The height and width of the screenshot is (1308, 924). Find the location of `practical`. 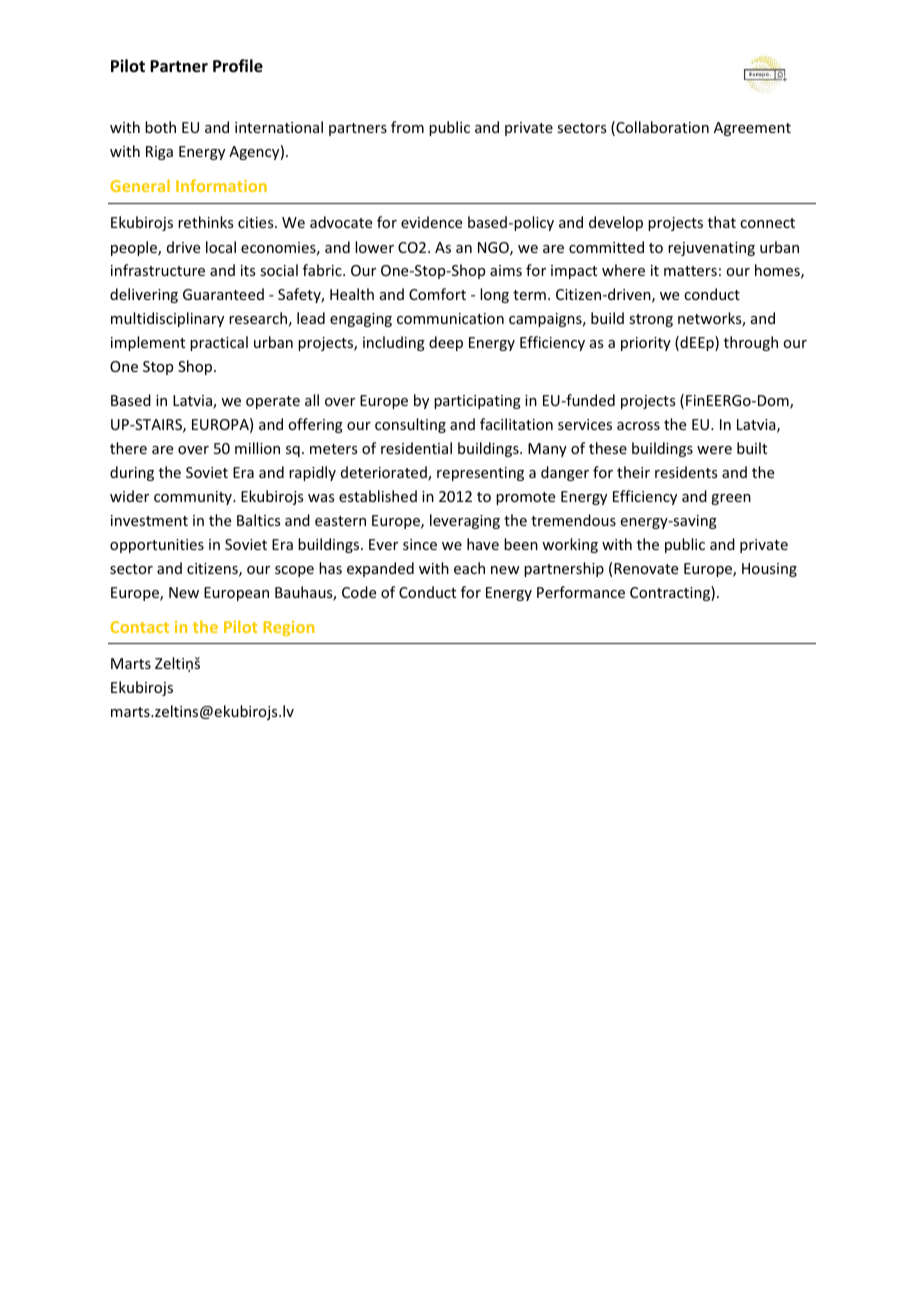

practical is located at coordinates (219, 343).
